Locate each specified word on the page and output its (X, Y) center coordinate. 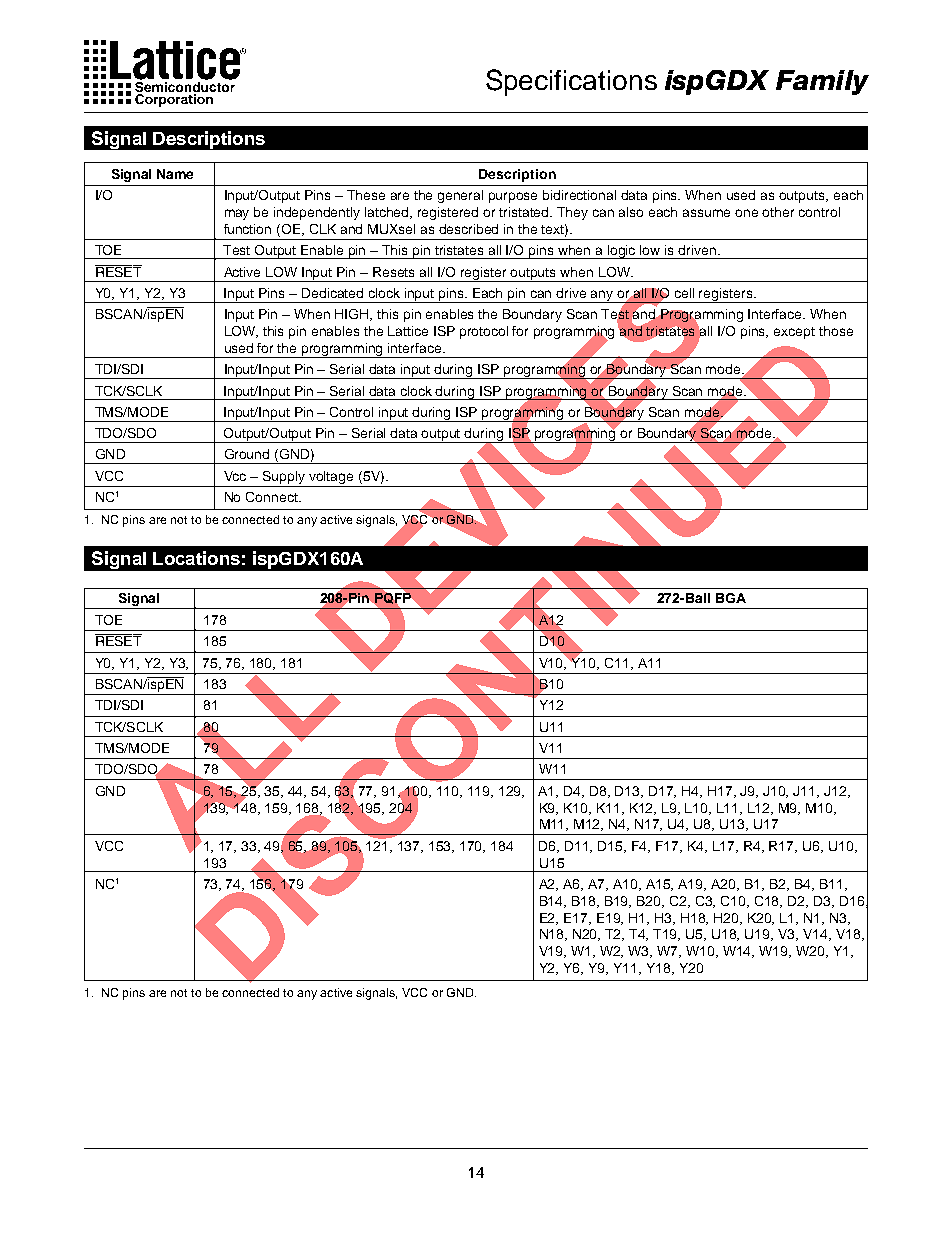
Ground (247, 454)
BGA (731, 598)
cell (684, 293)
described (468, 229)
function (247, 229)
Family (822, 82)
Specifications (571, 82)
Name (175, 174)
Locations (196, 558)
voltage (331, 477)
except (794, 333)
